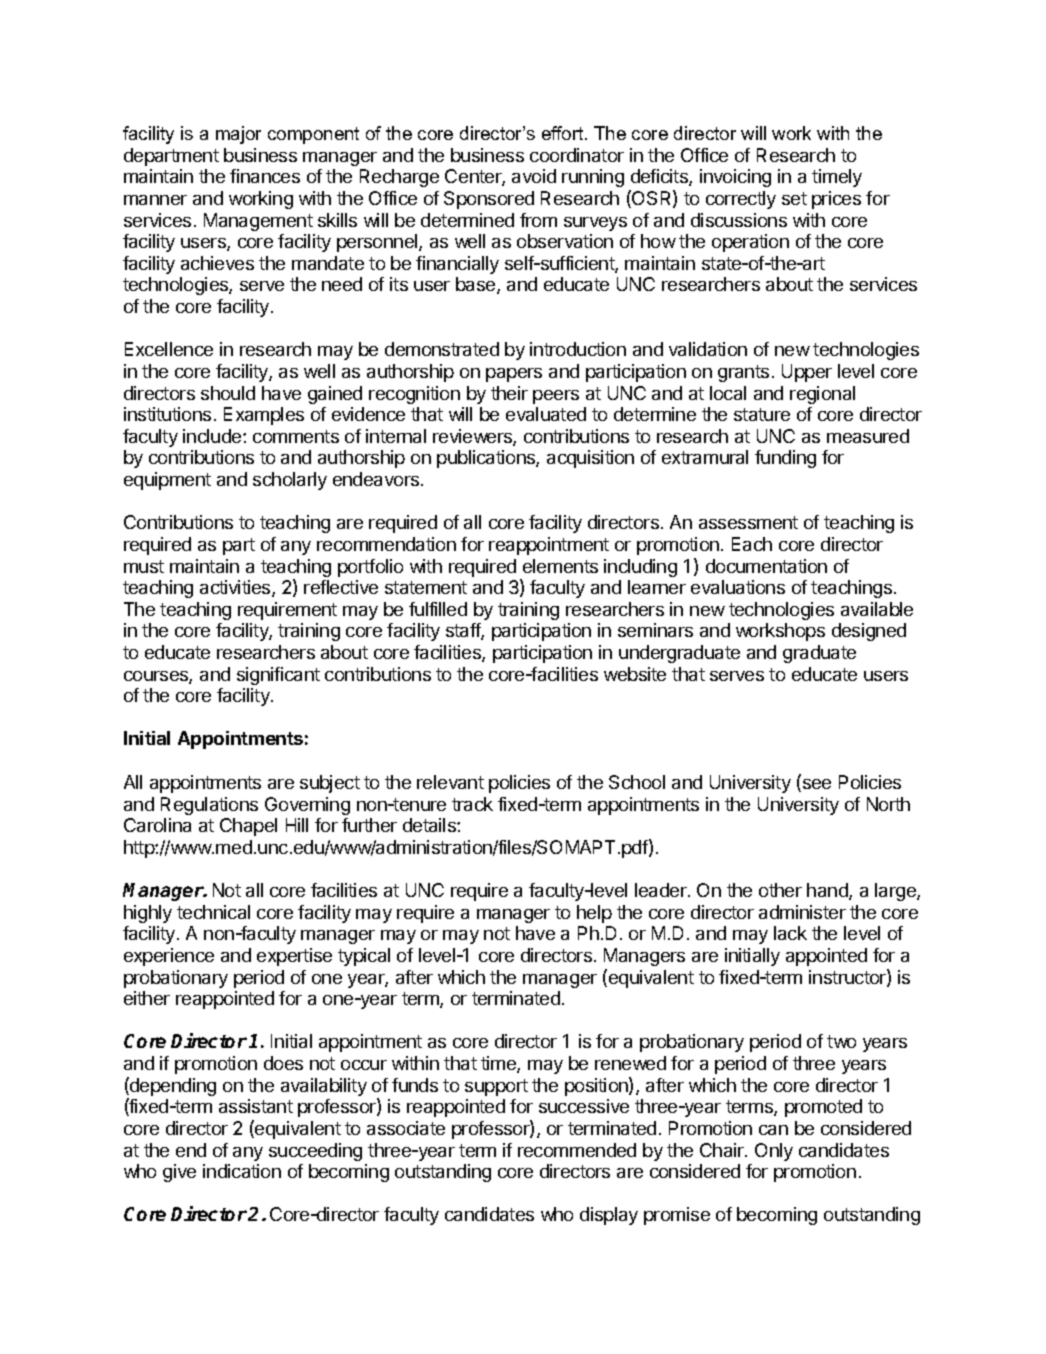 Image resolution: width=1046 pixels, height=1354 pixels. Describe the element at coordinates (577, 1150) in the screenshot. I see `recommended` at that location.
